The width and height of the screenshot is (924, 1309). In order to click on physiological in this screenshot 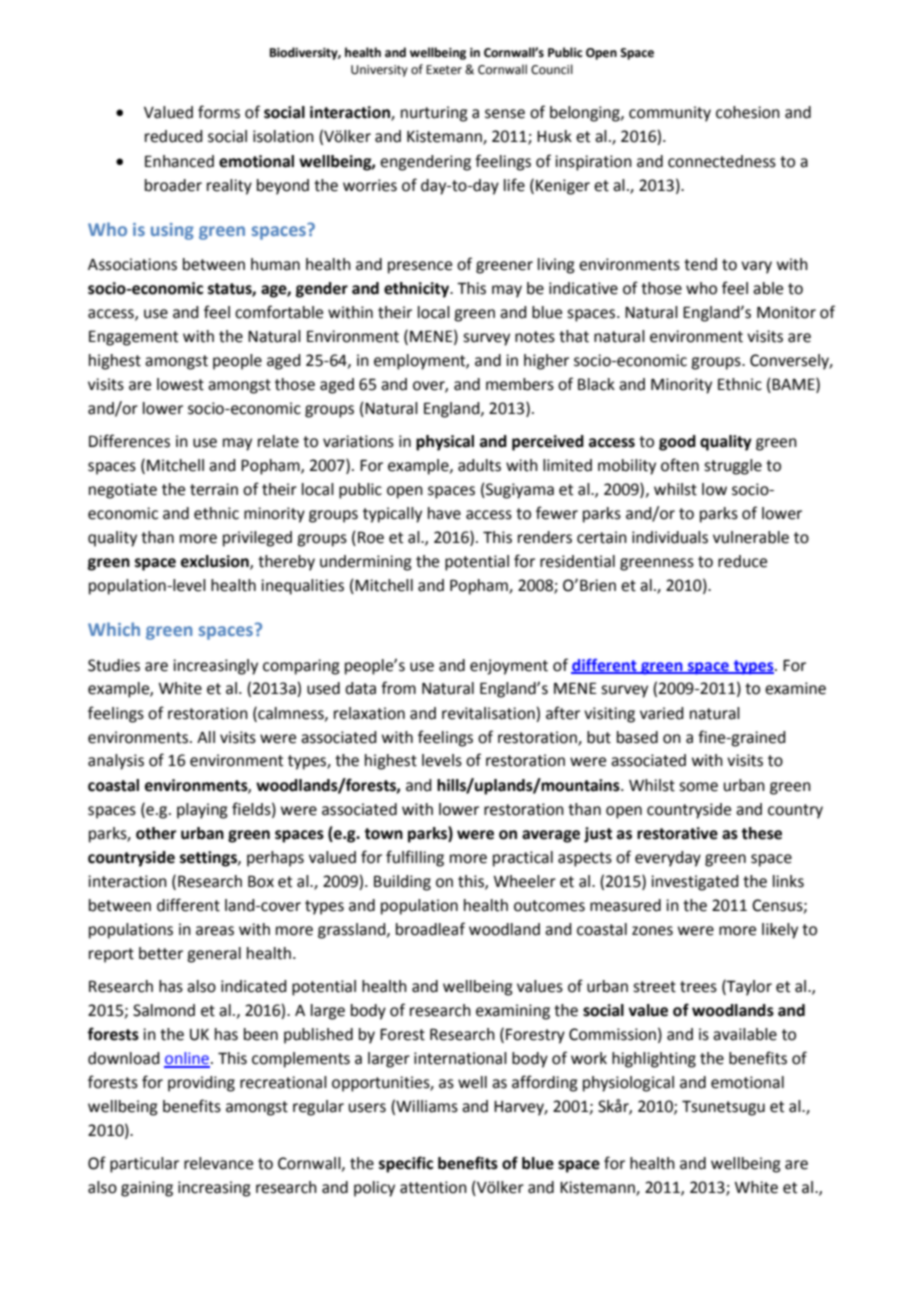, I will do `click(628, 1084)`.
